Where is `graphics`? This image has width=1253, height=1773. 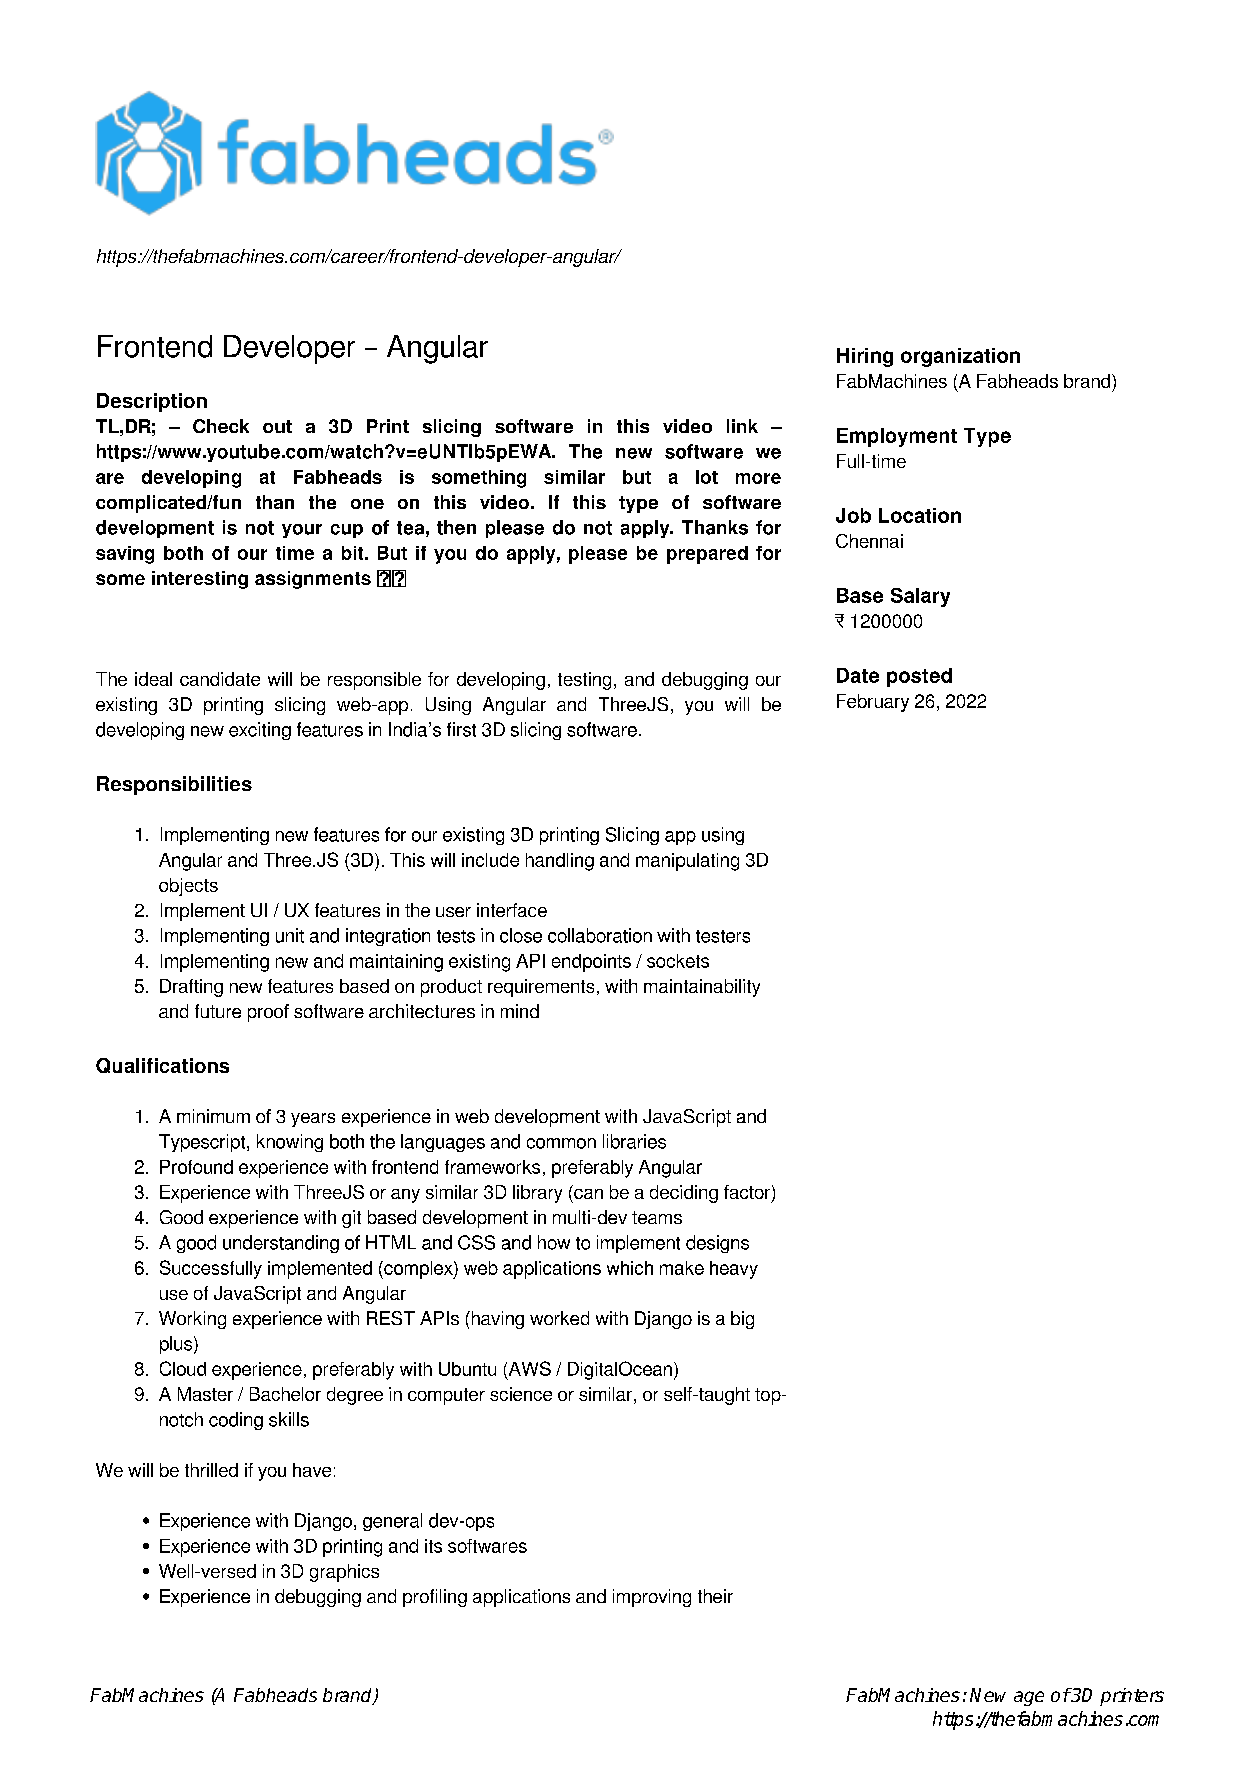 graphics is located at coordinates (344, 1573).
